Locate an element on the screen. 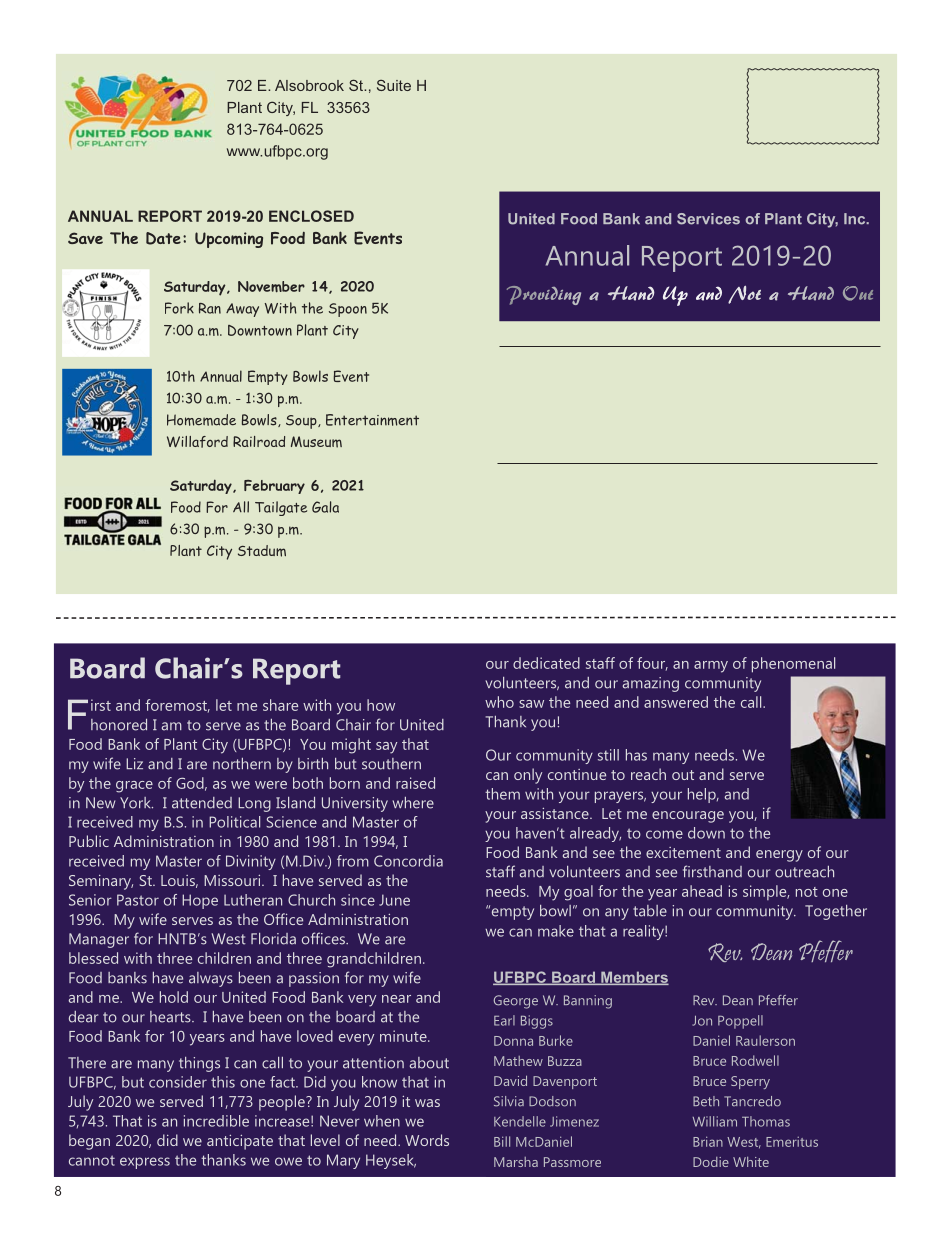 The image size is (952, 1233). West is located at coordinates (744, 1143).
